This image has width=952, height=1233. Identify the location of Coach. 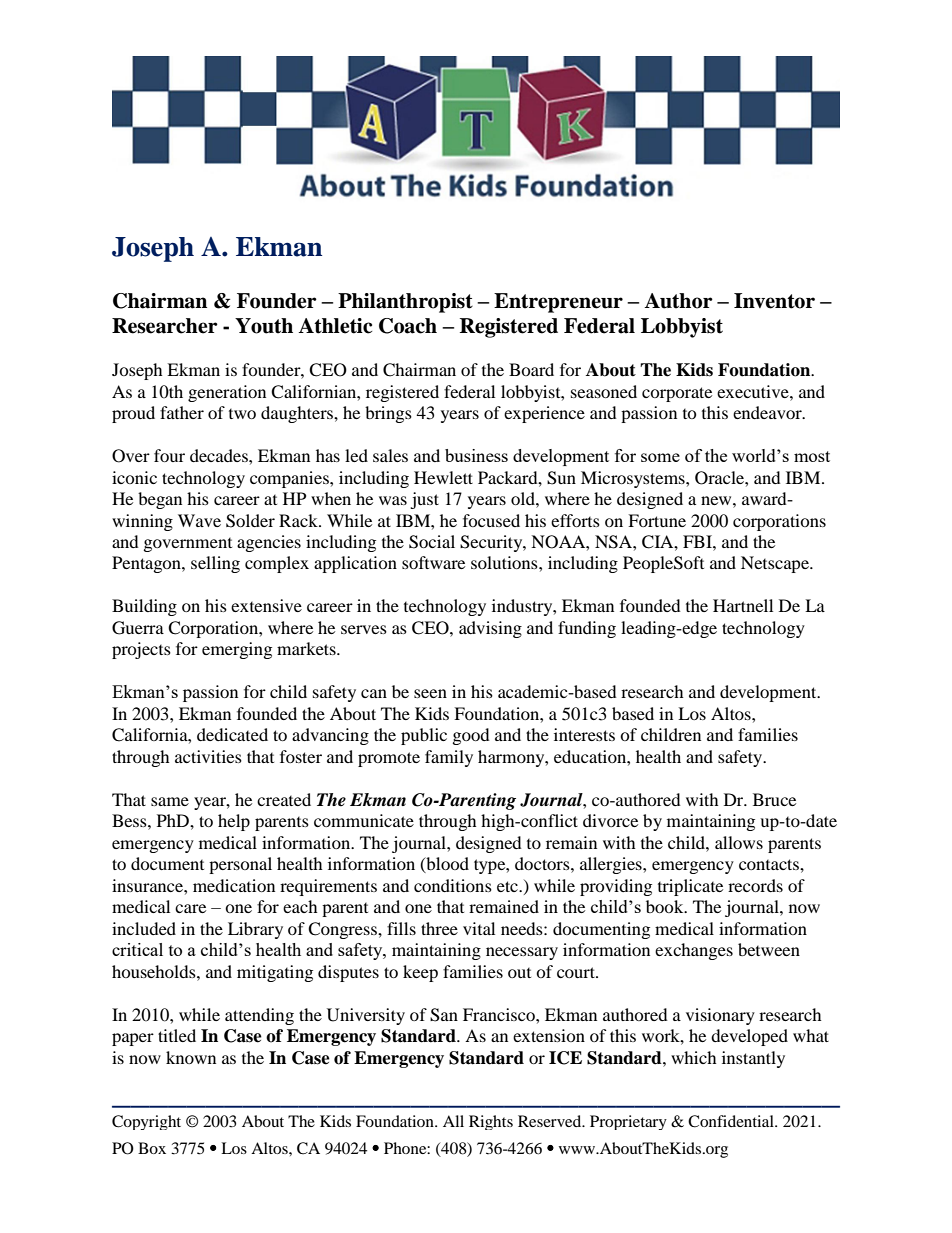
(408, 326).
